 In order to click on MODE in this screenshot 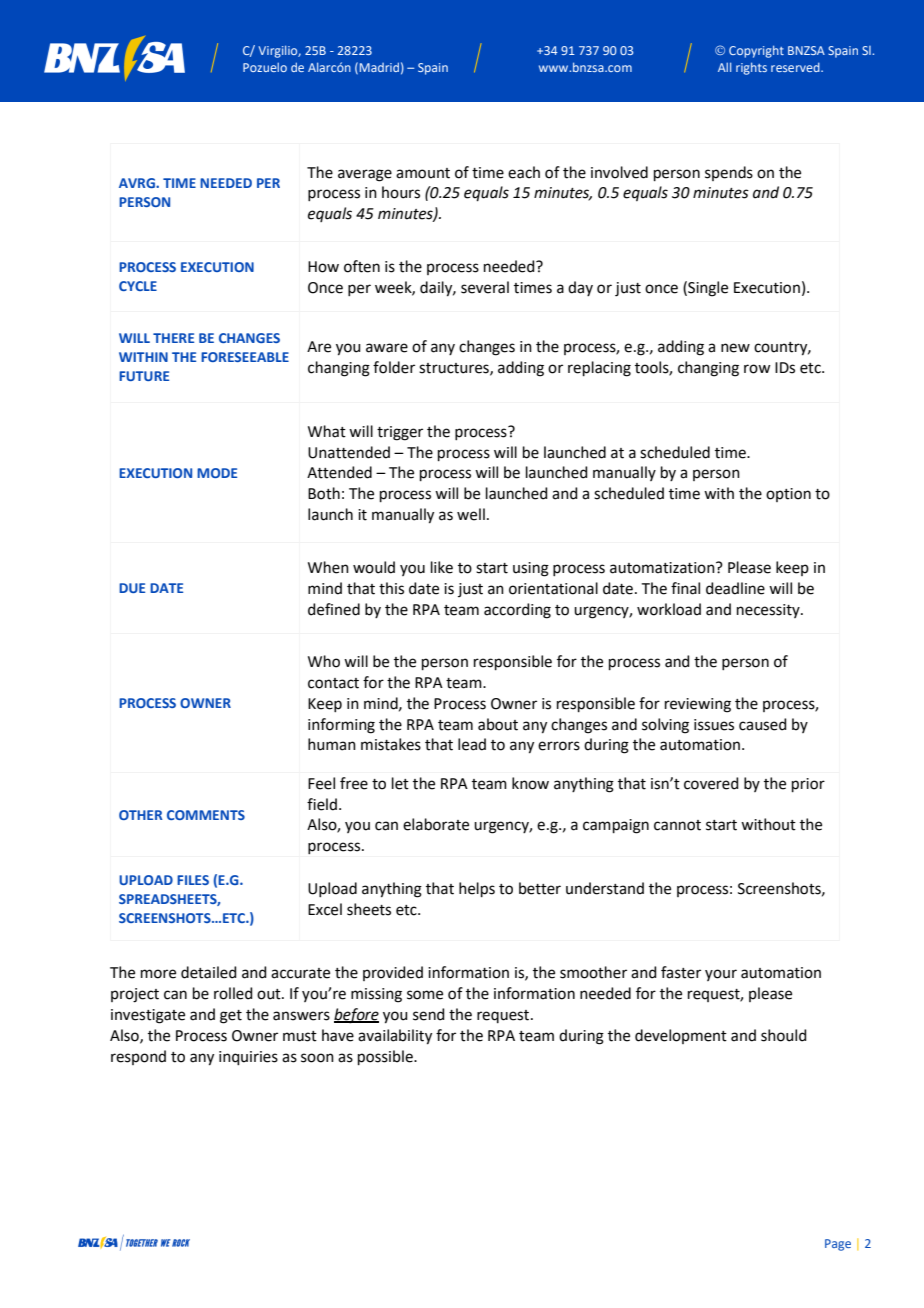, I will do `click(217, 473)`.
